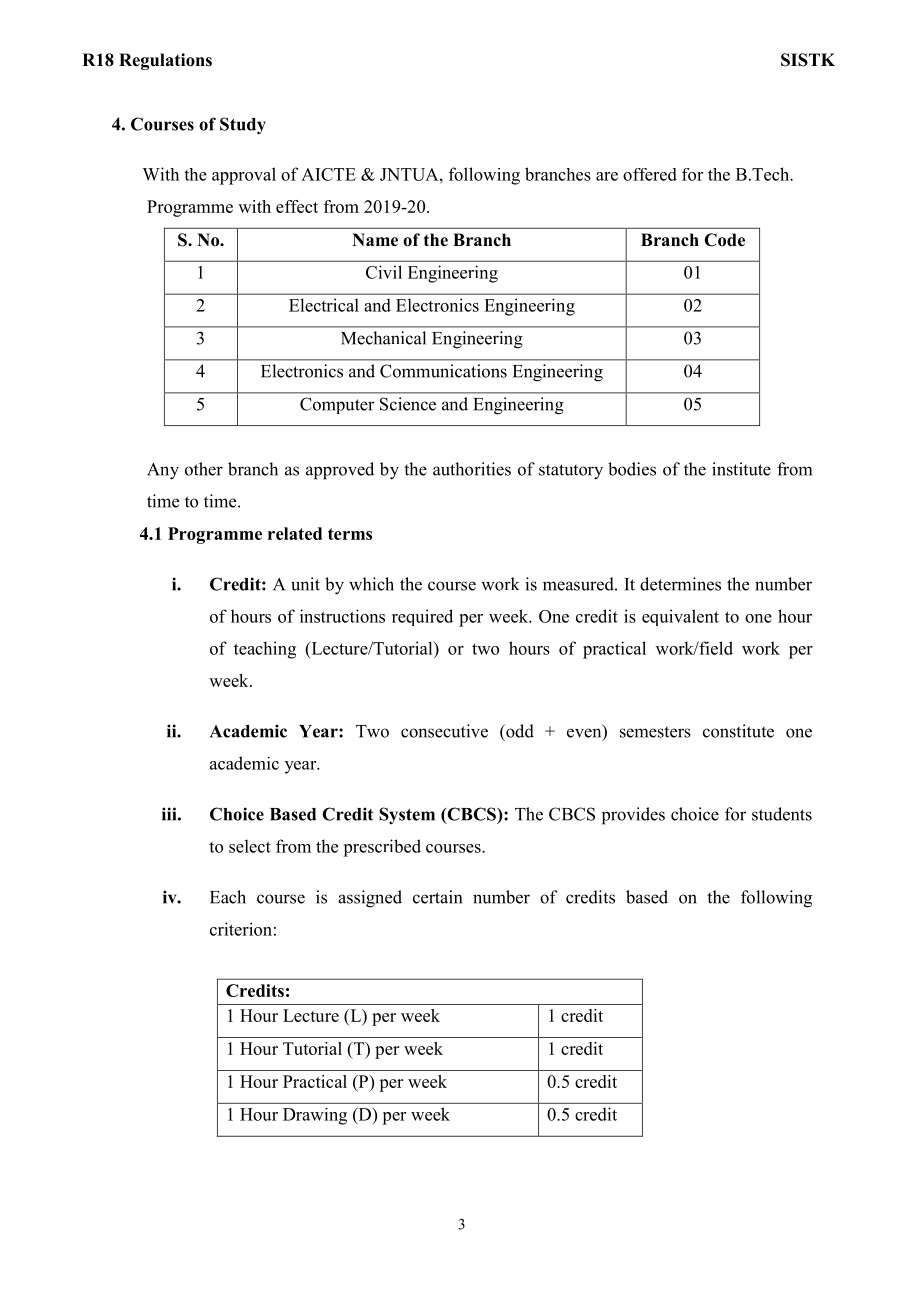 This screenshot has height=1307, width=924. What do you see at coordinates (437, 897) in the screenshot?
I see `certain` at bounding box center [437, 897].
